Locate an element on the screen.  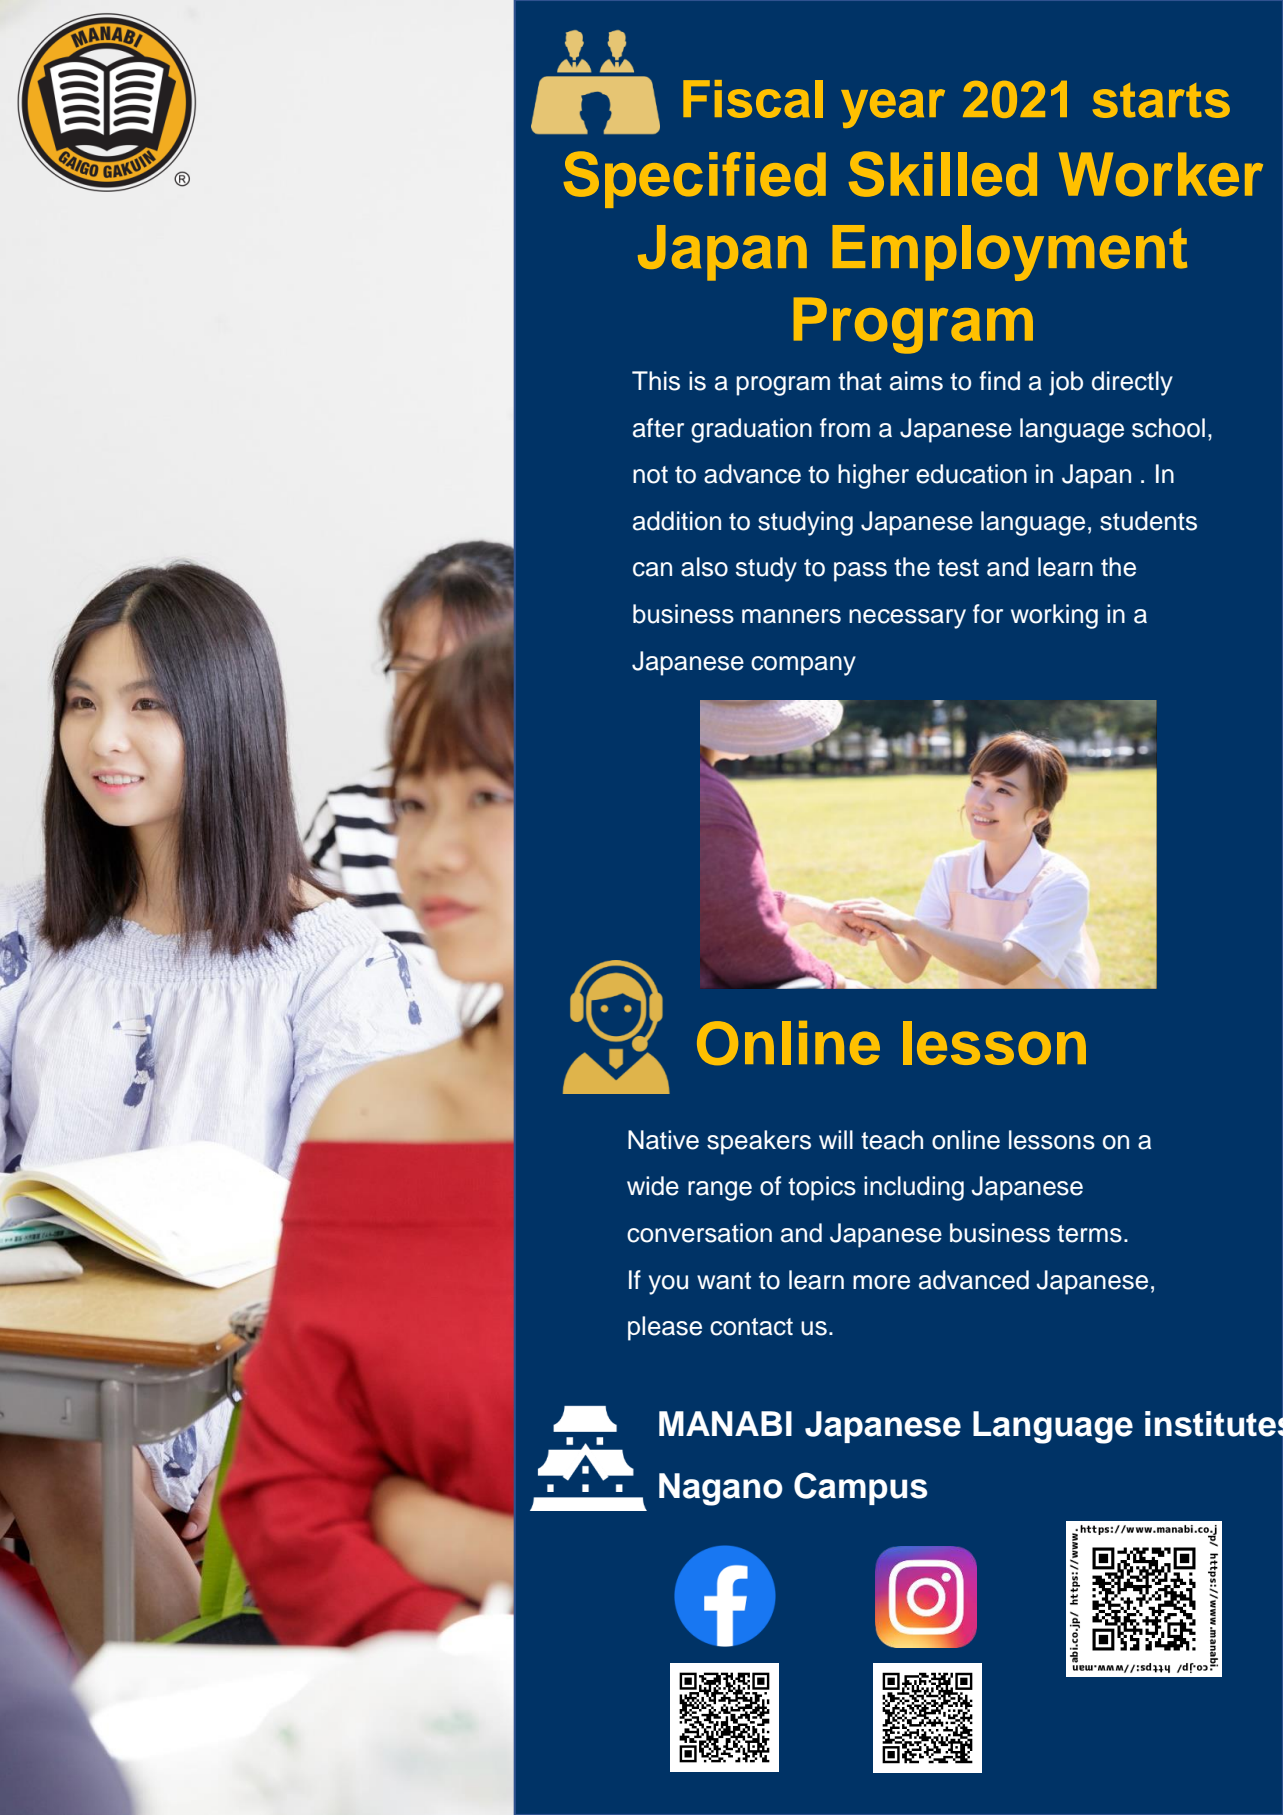
year is located at coordinates (893, 108).
